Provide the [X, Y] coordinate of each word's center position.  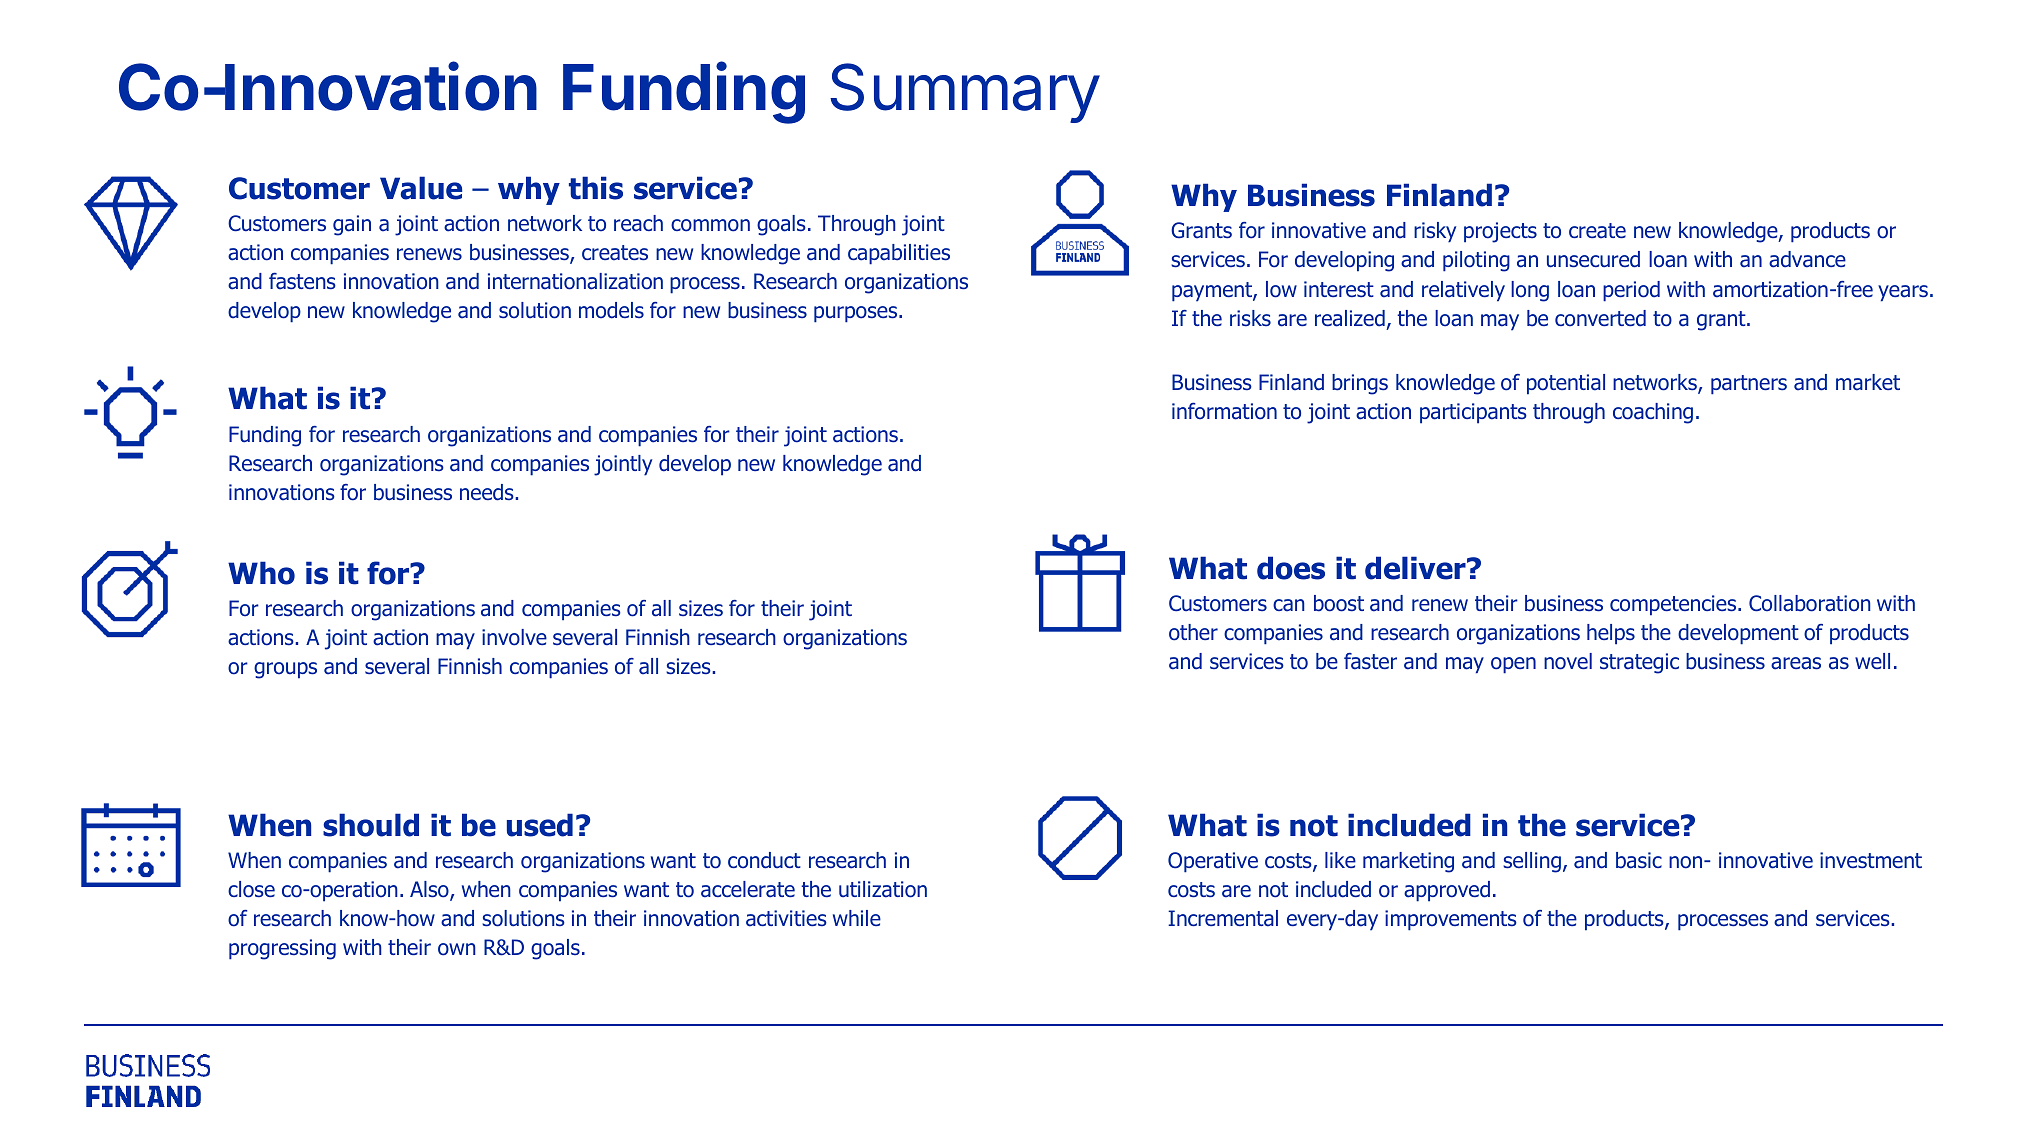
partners [1749, 385]
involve [514, 637]
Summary [965, 93]
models [611, 310]
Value [421, 188]
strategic [1639, 663]
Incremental [1223, 918]
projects [1500, 232]
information [1224, 411]
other [1193, 632]
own [457, 949]
